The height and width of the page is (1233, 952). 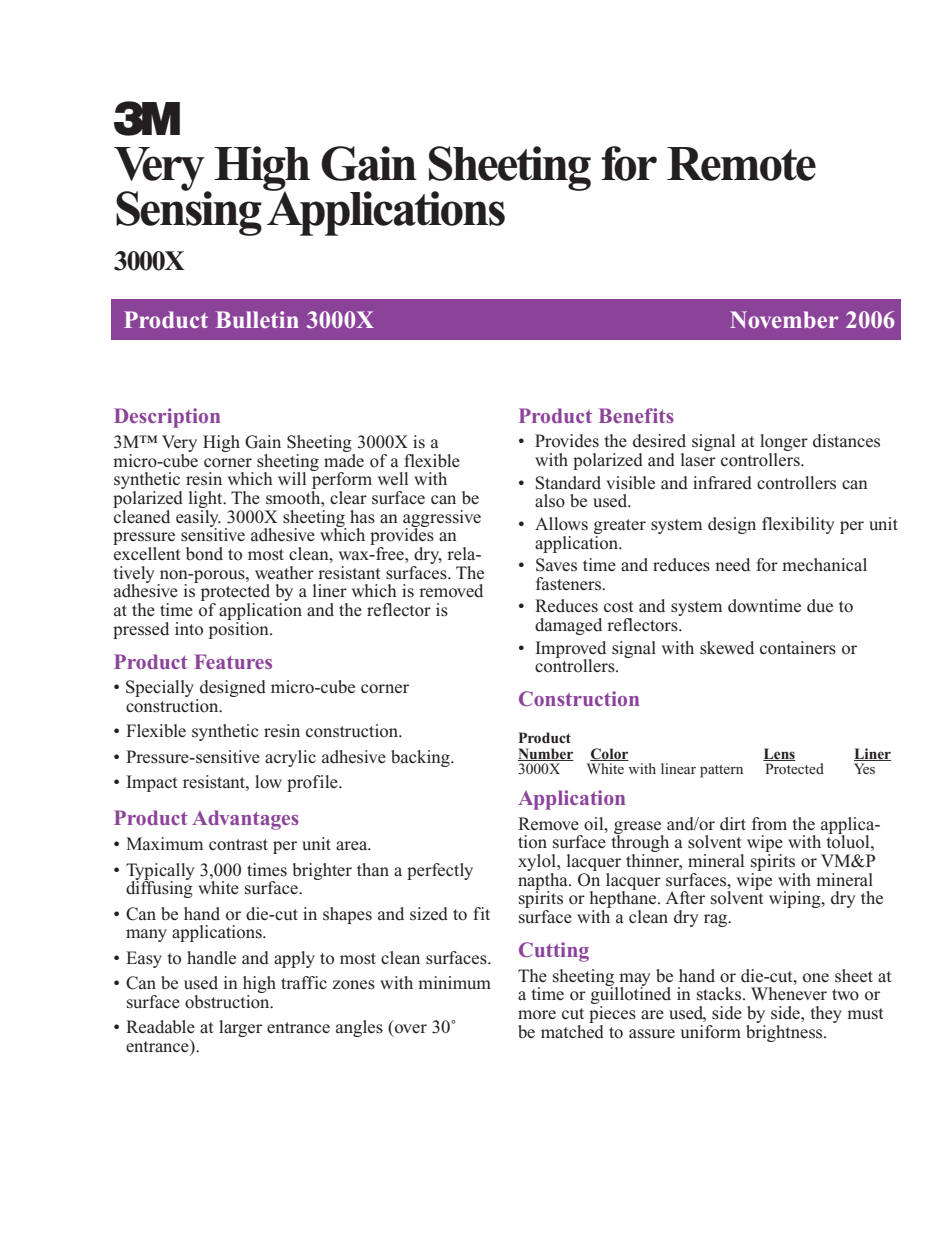 I want to click on Benefits, so click(x=636, y=415).
